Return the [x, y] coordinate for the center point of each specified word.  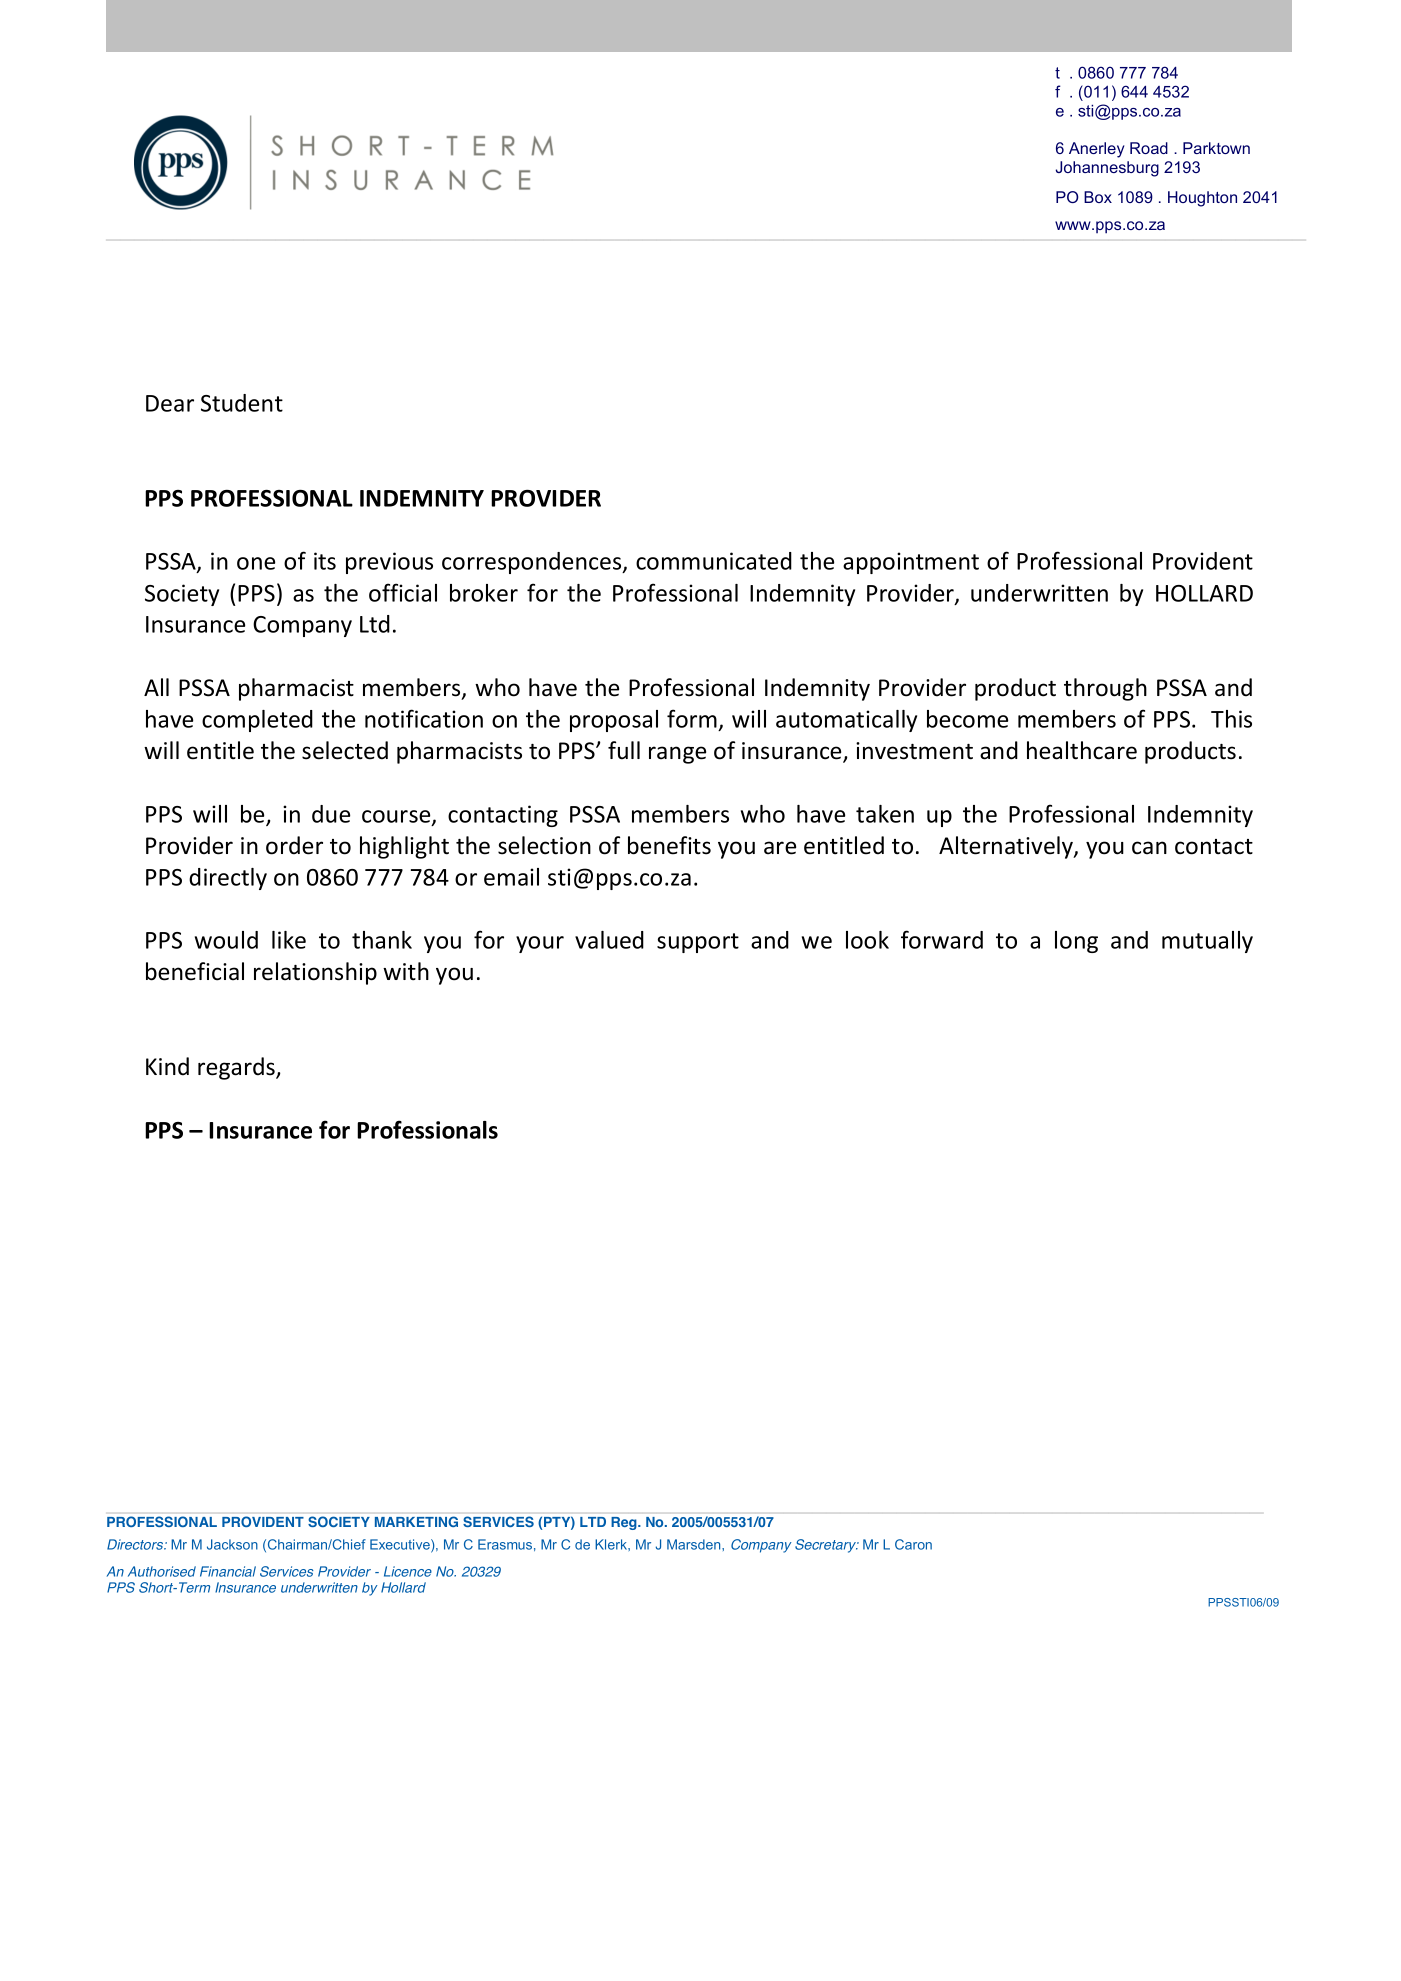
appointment [911, 563]
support [698, 943]
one [256, 563]
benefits [669, 845]
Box [1098, 197]
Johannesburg [1107, 169]
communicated [714, 561]
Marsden [695, 1544]
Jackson [232, 1544]
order [294, 845]
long [1076, 942]
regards [237, 1068]
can [1149, 848]
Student [242, 403]
